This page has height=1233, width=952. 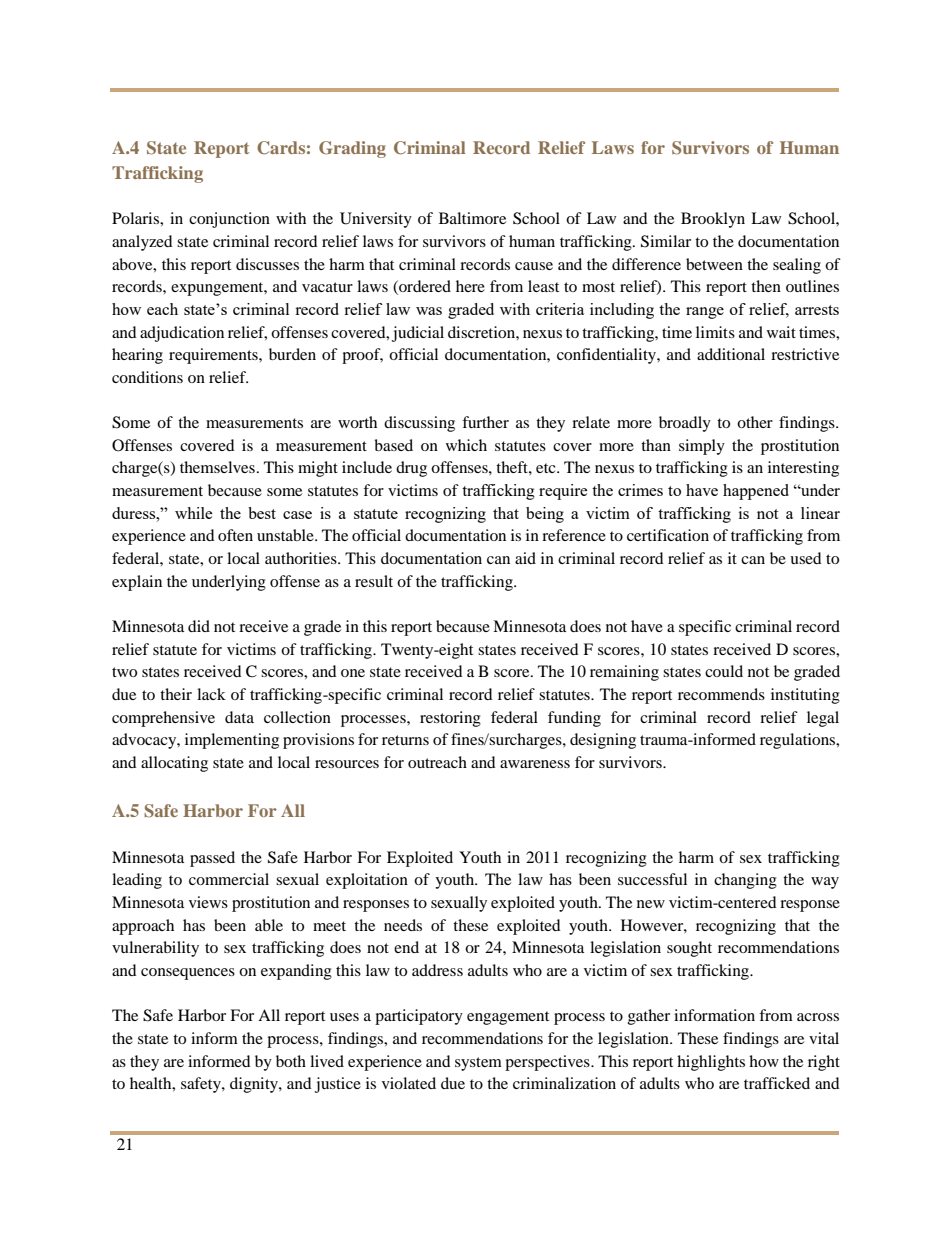 I want to click on highlights, so click(x=711, y=1063).
